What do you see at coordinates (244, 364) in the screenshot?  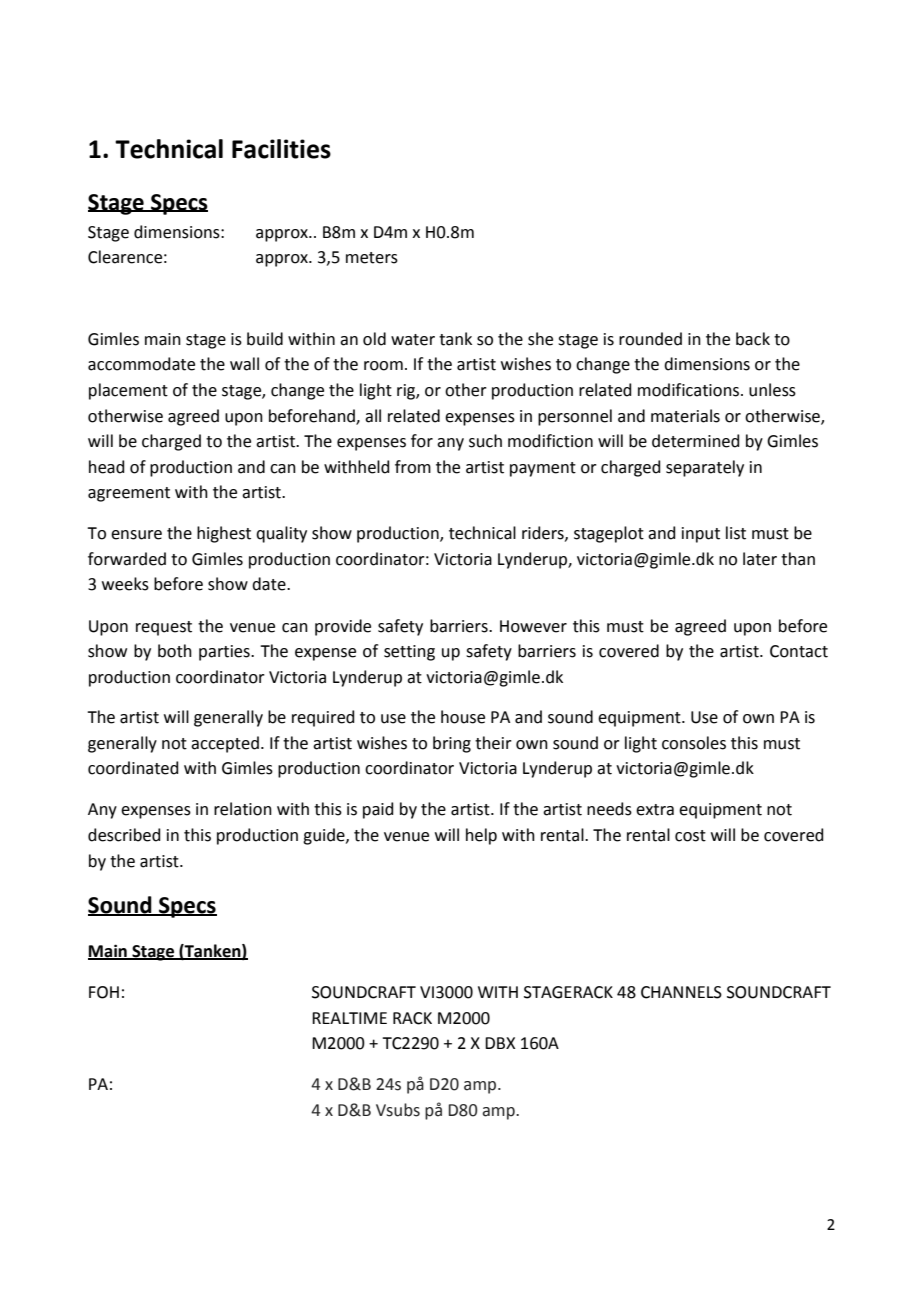 I see `wall` at bounding box center [244, 364].
